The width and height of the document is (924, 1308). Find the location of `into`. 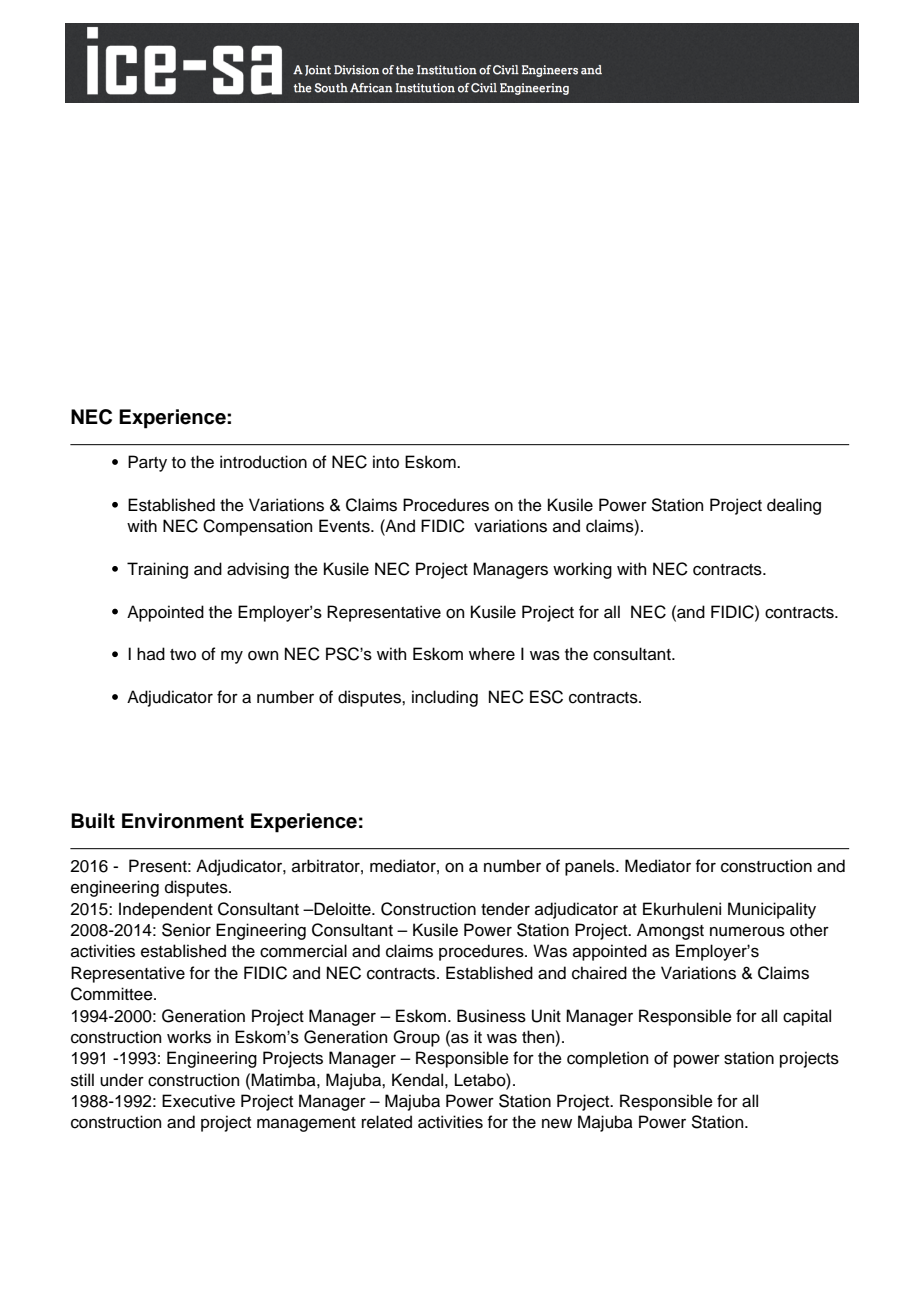

into is located at coordinates (386, 462).
